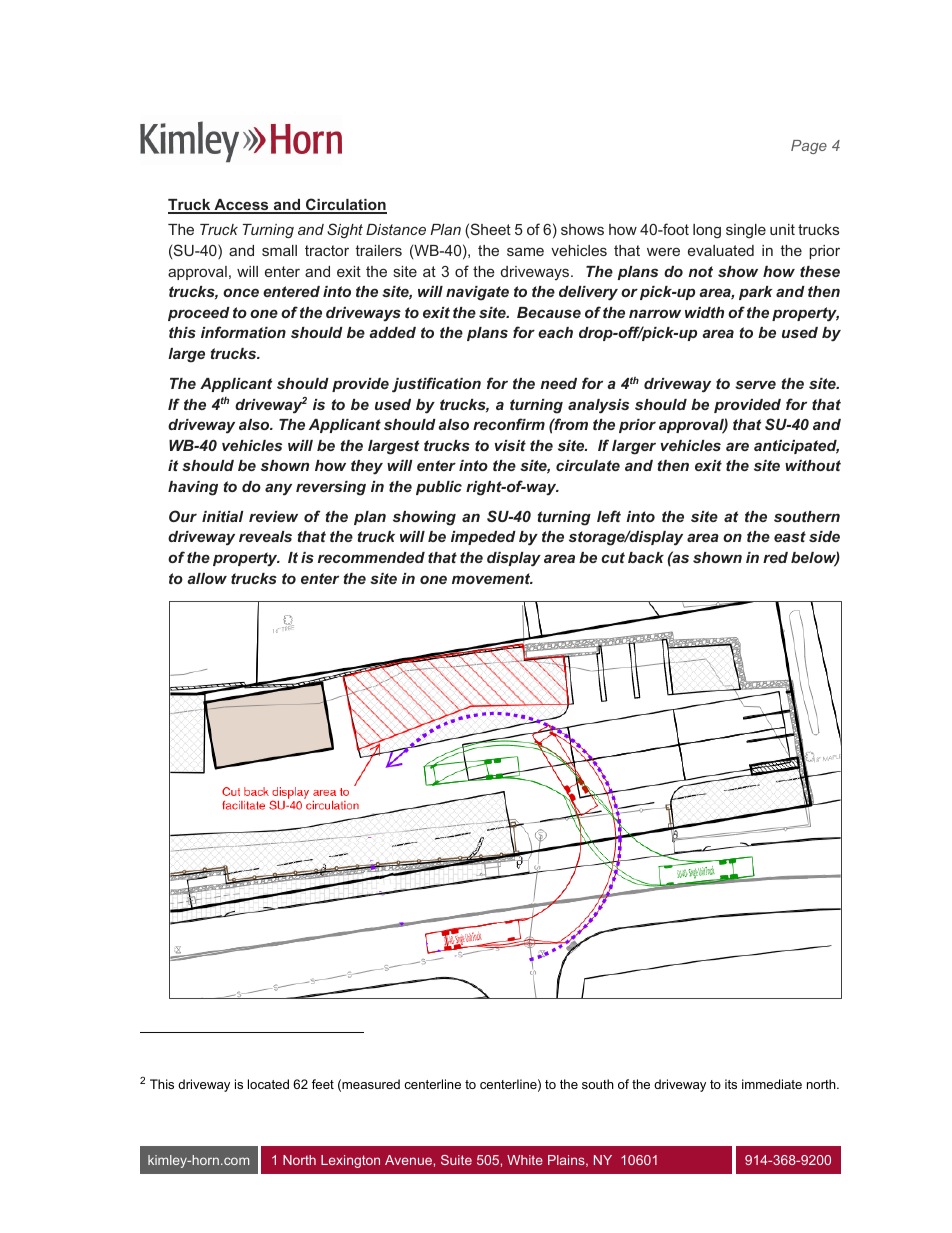  I want to click on single, so click(746, 231).
